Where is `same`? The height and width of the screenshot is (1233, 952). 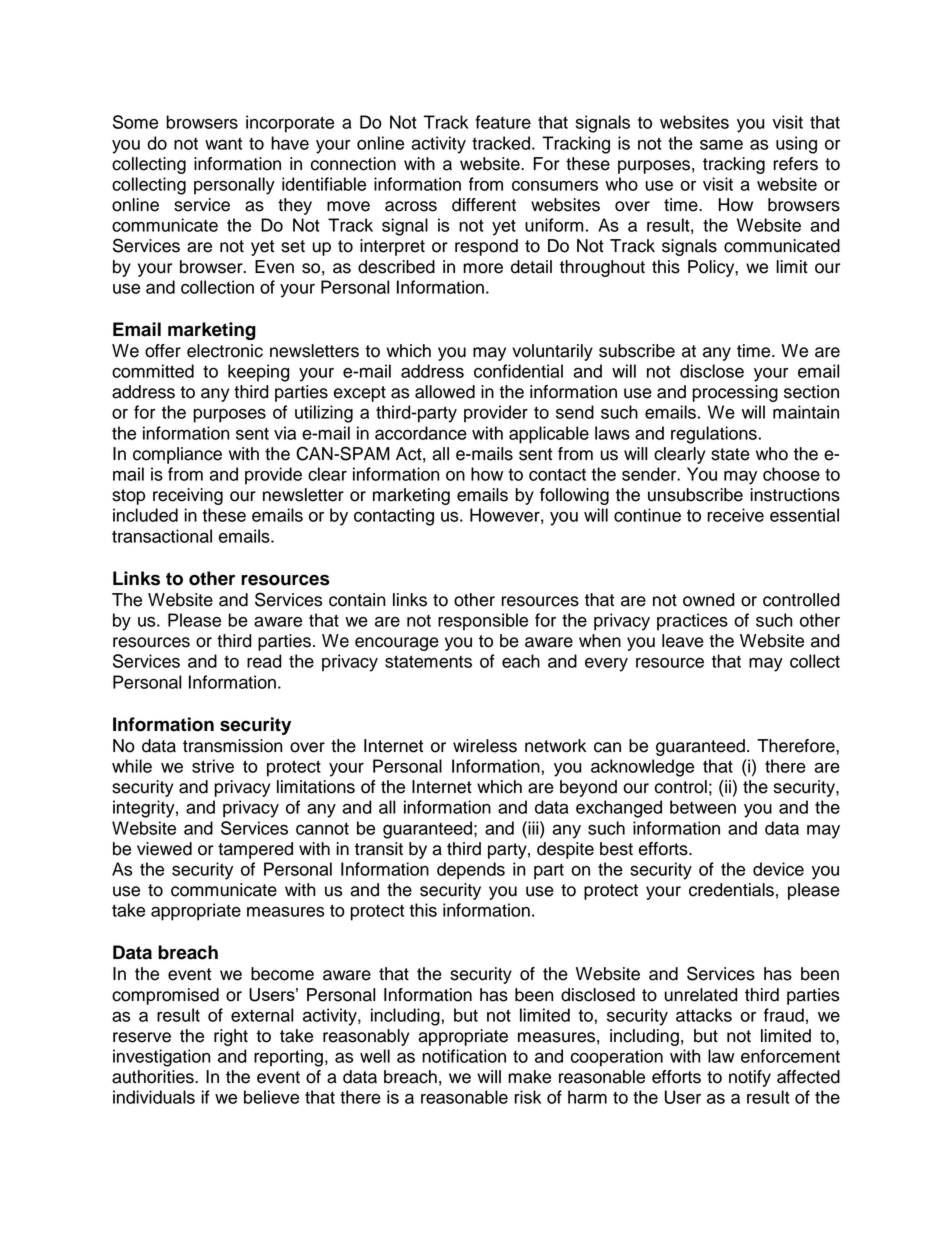 same is located at coordinates (721, 144).
